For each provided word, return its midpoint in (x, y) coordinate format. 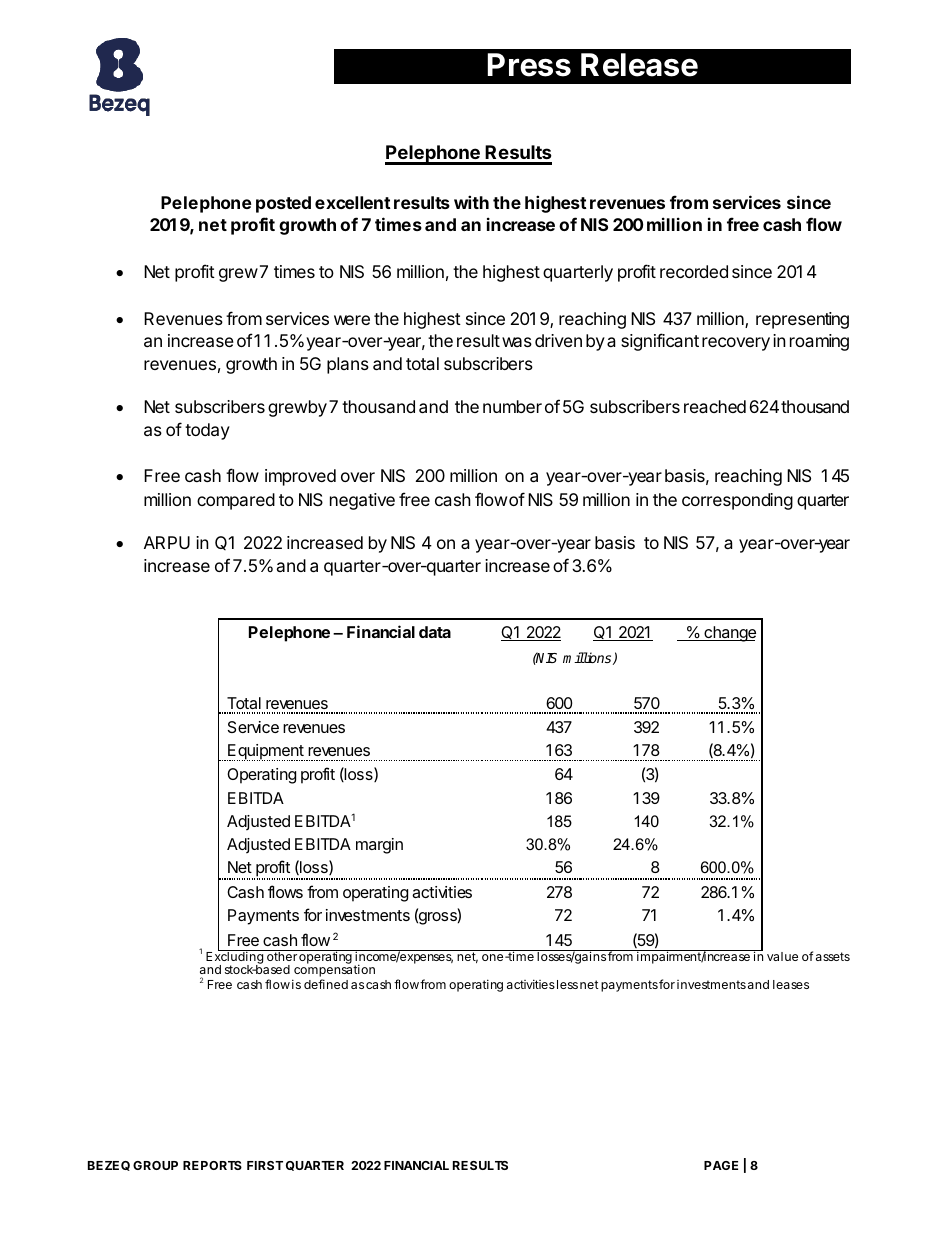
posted (283, 204)
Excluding (235, 958)
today (207, 431)
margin (379, 846)
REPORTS (212, 1165)
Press (529, 65)
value (782, 956)
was (517, 342)
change (729, 634)
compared (236, 501)
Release (639, 65)
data (435, 632)
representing (802, 320)
